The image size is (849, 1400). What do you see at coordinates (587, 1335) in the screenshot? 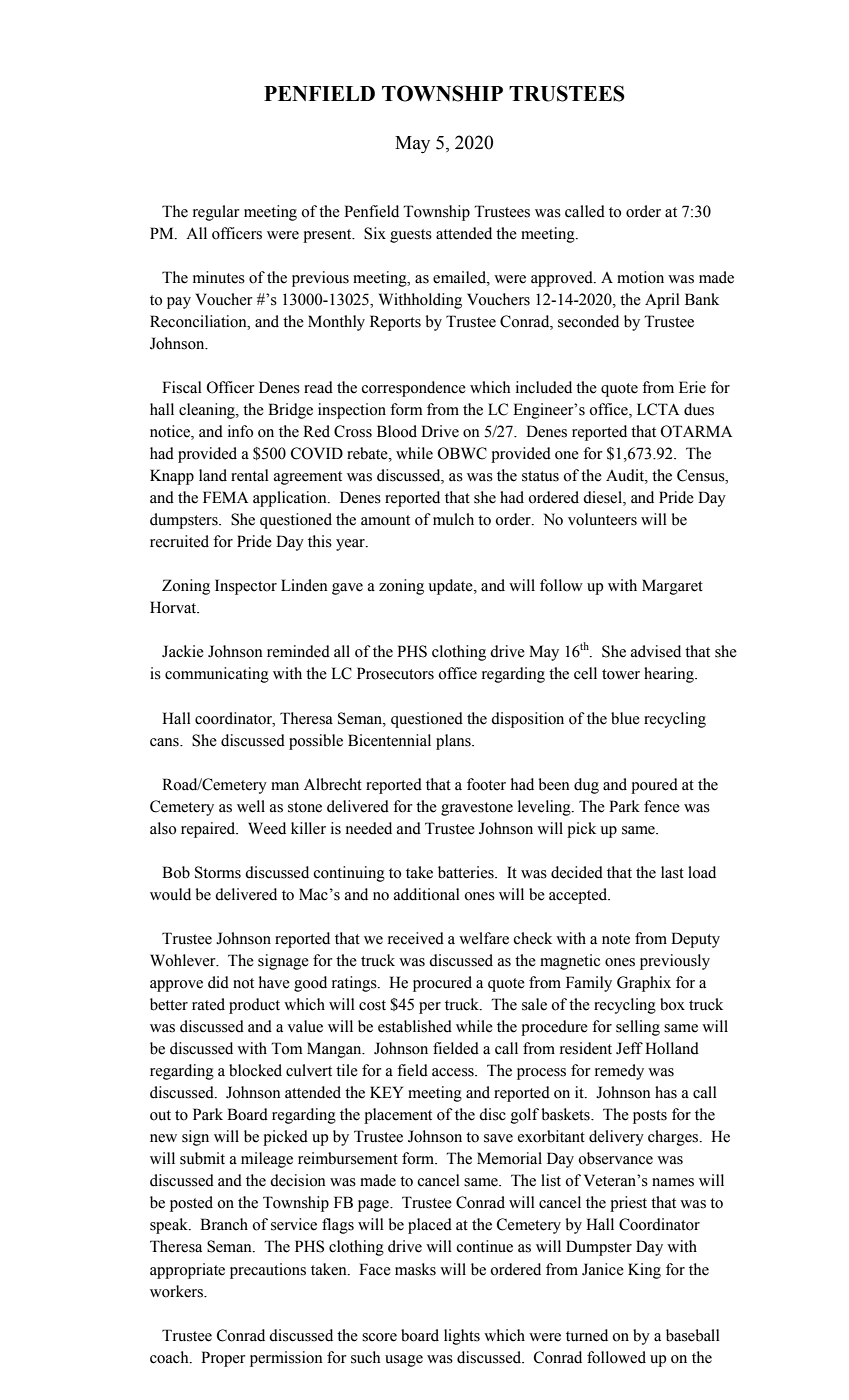
I see `turned` at bounding box center [587, 1335].
